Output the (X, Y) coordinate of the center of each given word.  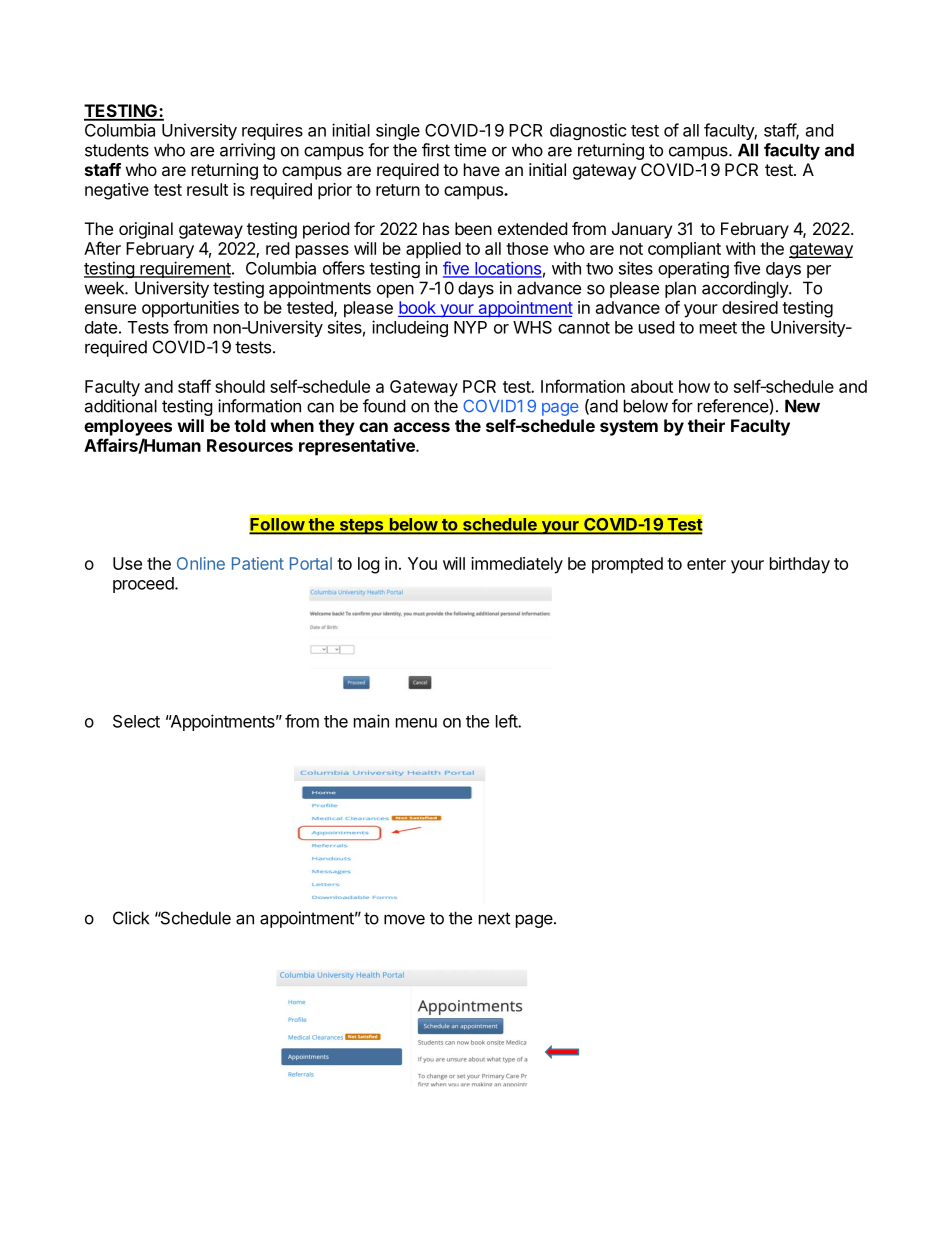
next (494, 918)
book (418, 309)
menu (416, 723)
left (507, 721)
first (436, 150)
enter (706, 564)
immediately (517, 565)
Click (131, 918)
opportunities (190, 309)
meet (718, 328)
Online (201, 563)
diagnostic (588, 131)
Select (136, 721)
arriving (247, 151)
